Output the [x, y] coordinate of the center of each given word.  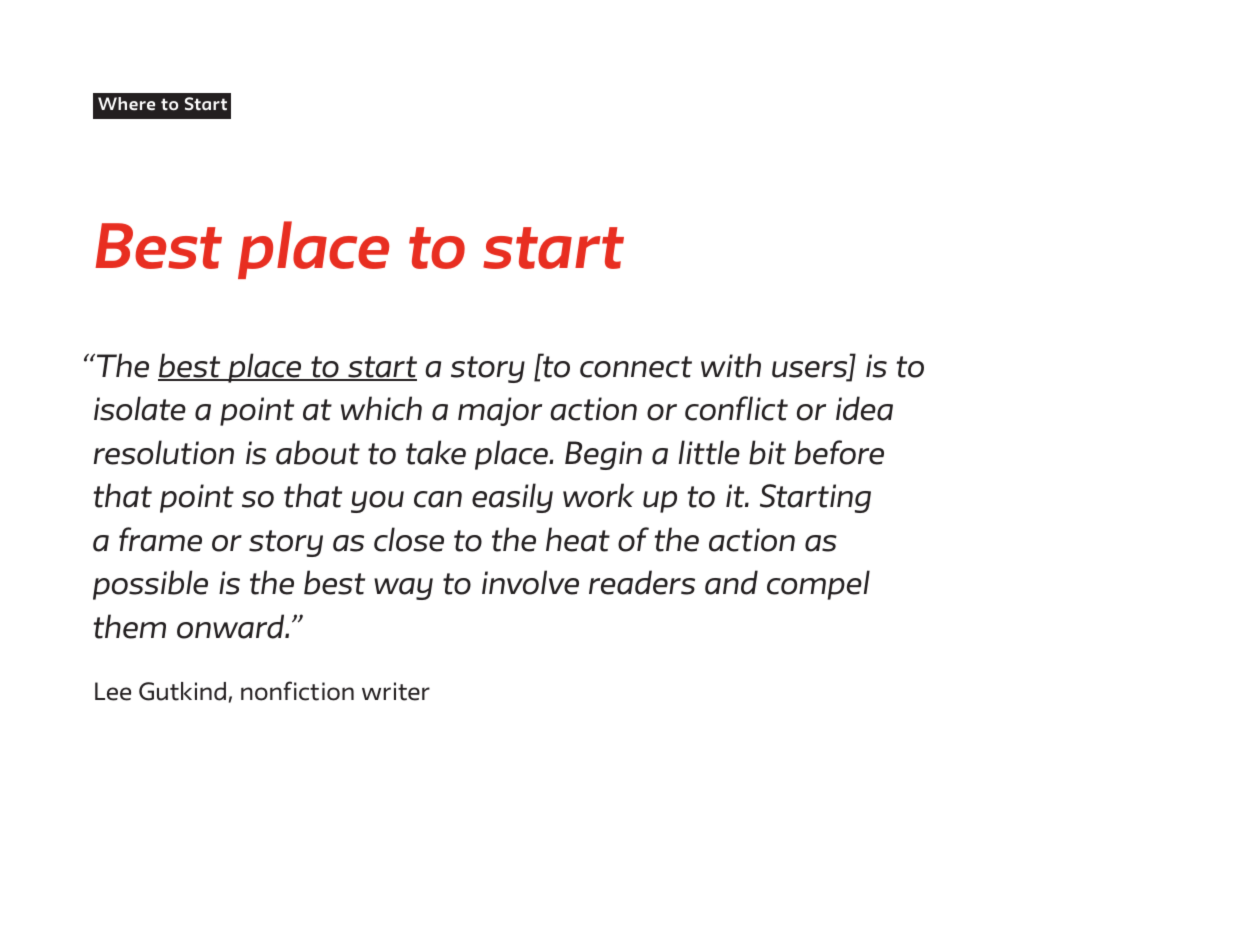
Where [126, 104]
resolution [164, 452]
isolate [140, 408]
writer [396, 691]
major [500, 411]
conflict [736, 408]
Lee [113, 691]
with [731, 365]
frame [160, 539]
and [731, 582]
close [409, 539]
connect [636, 367]
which [381, 408]
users [811, 370]
